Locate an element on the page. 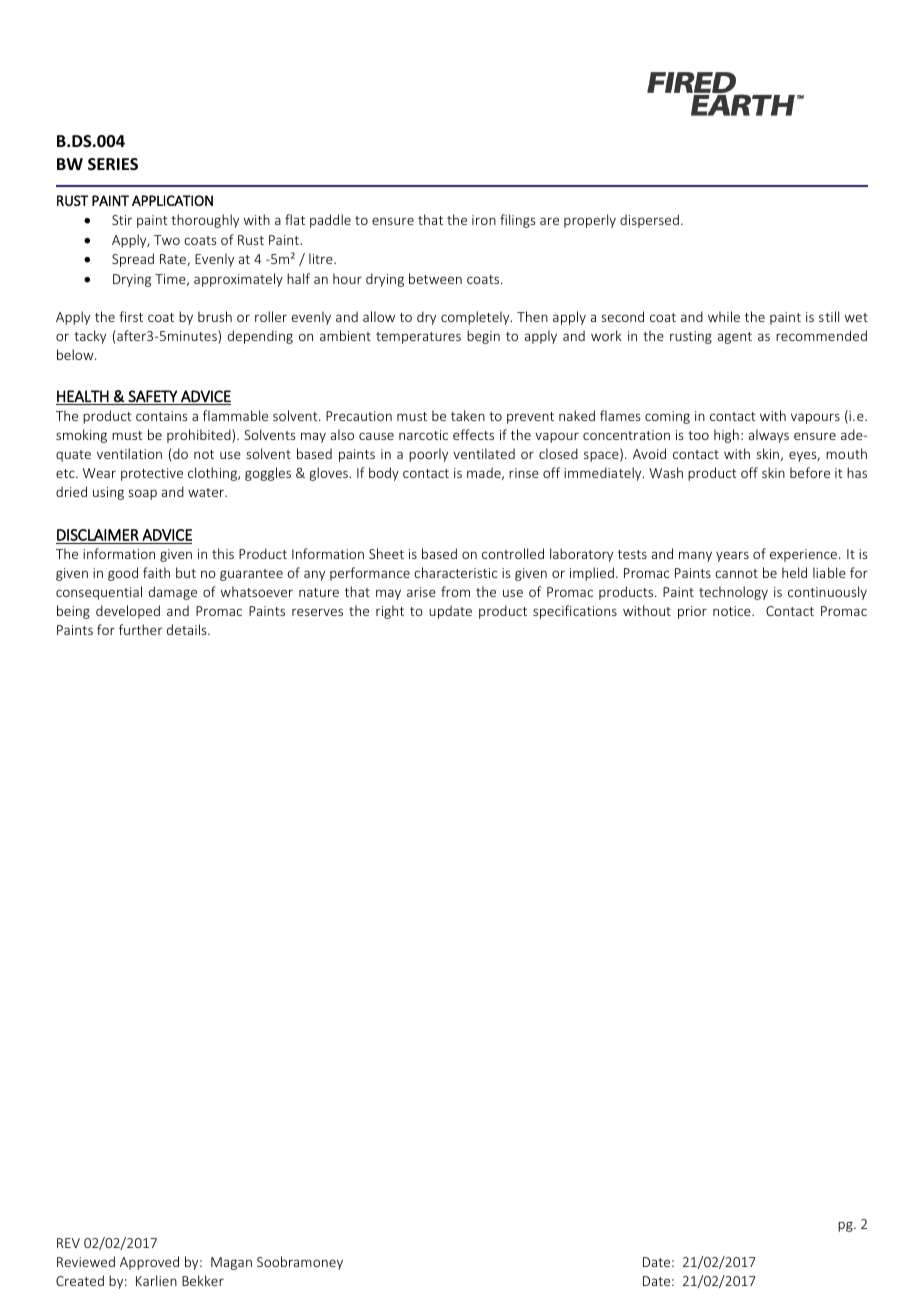 The image size is (924, 1308). iron is located at coordinates (484, 220).
